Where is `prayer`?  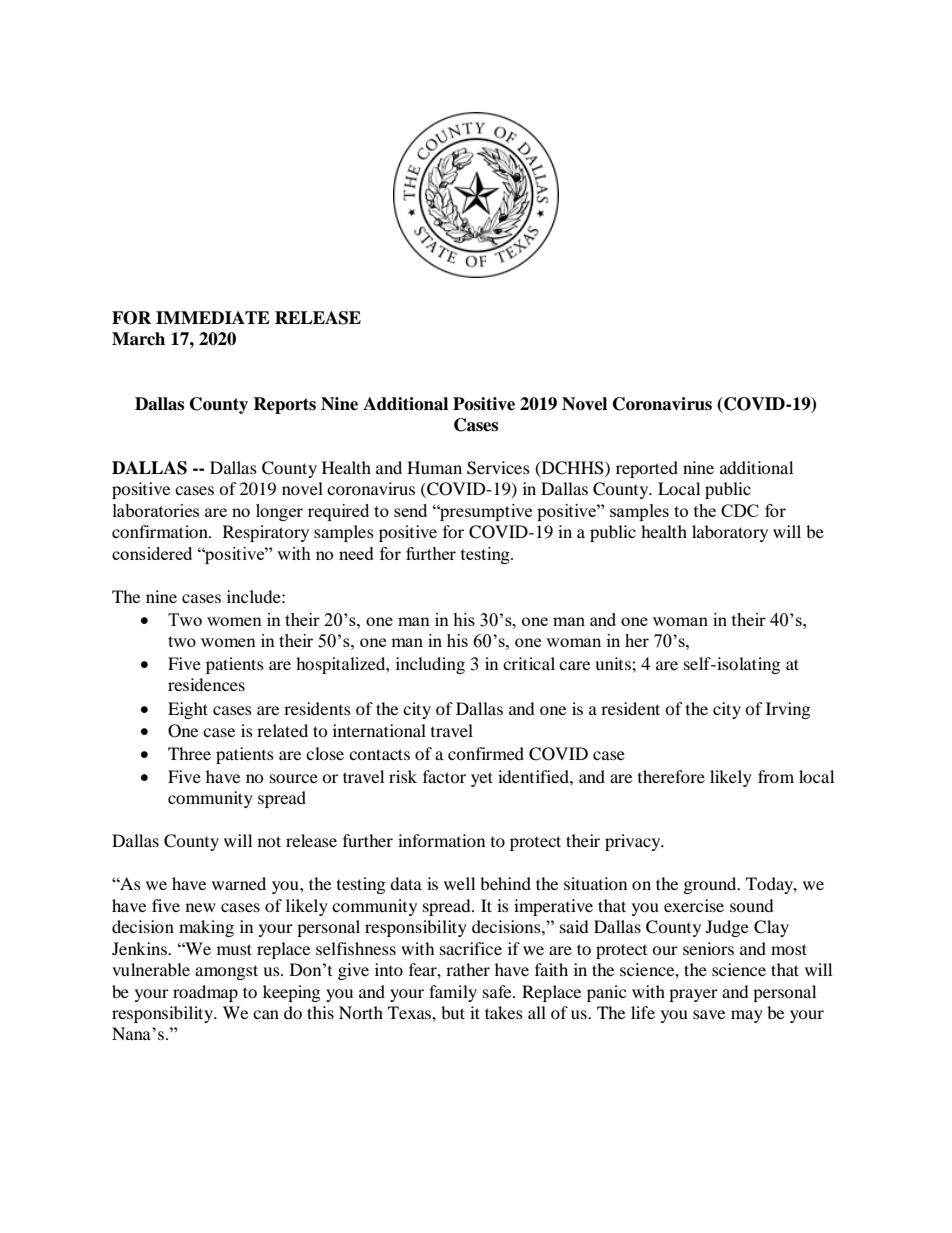 prayer is located at coordinates (693, 995).
